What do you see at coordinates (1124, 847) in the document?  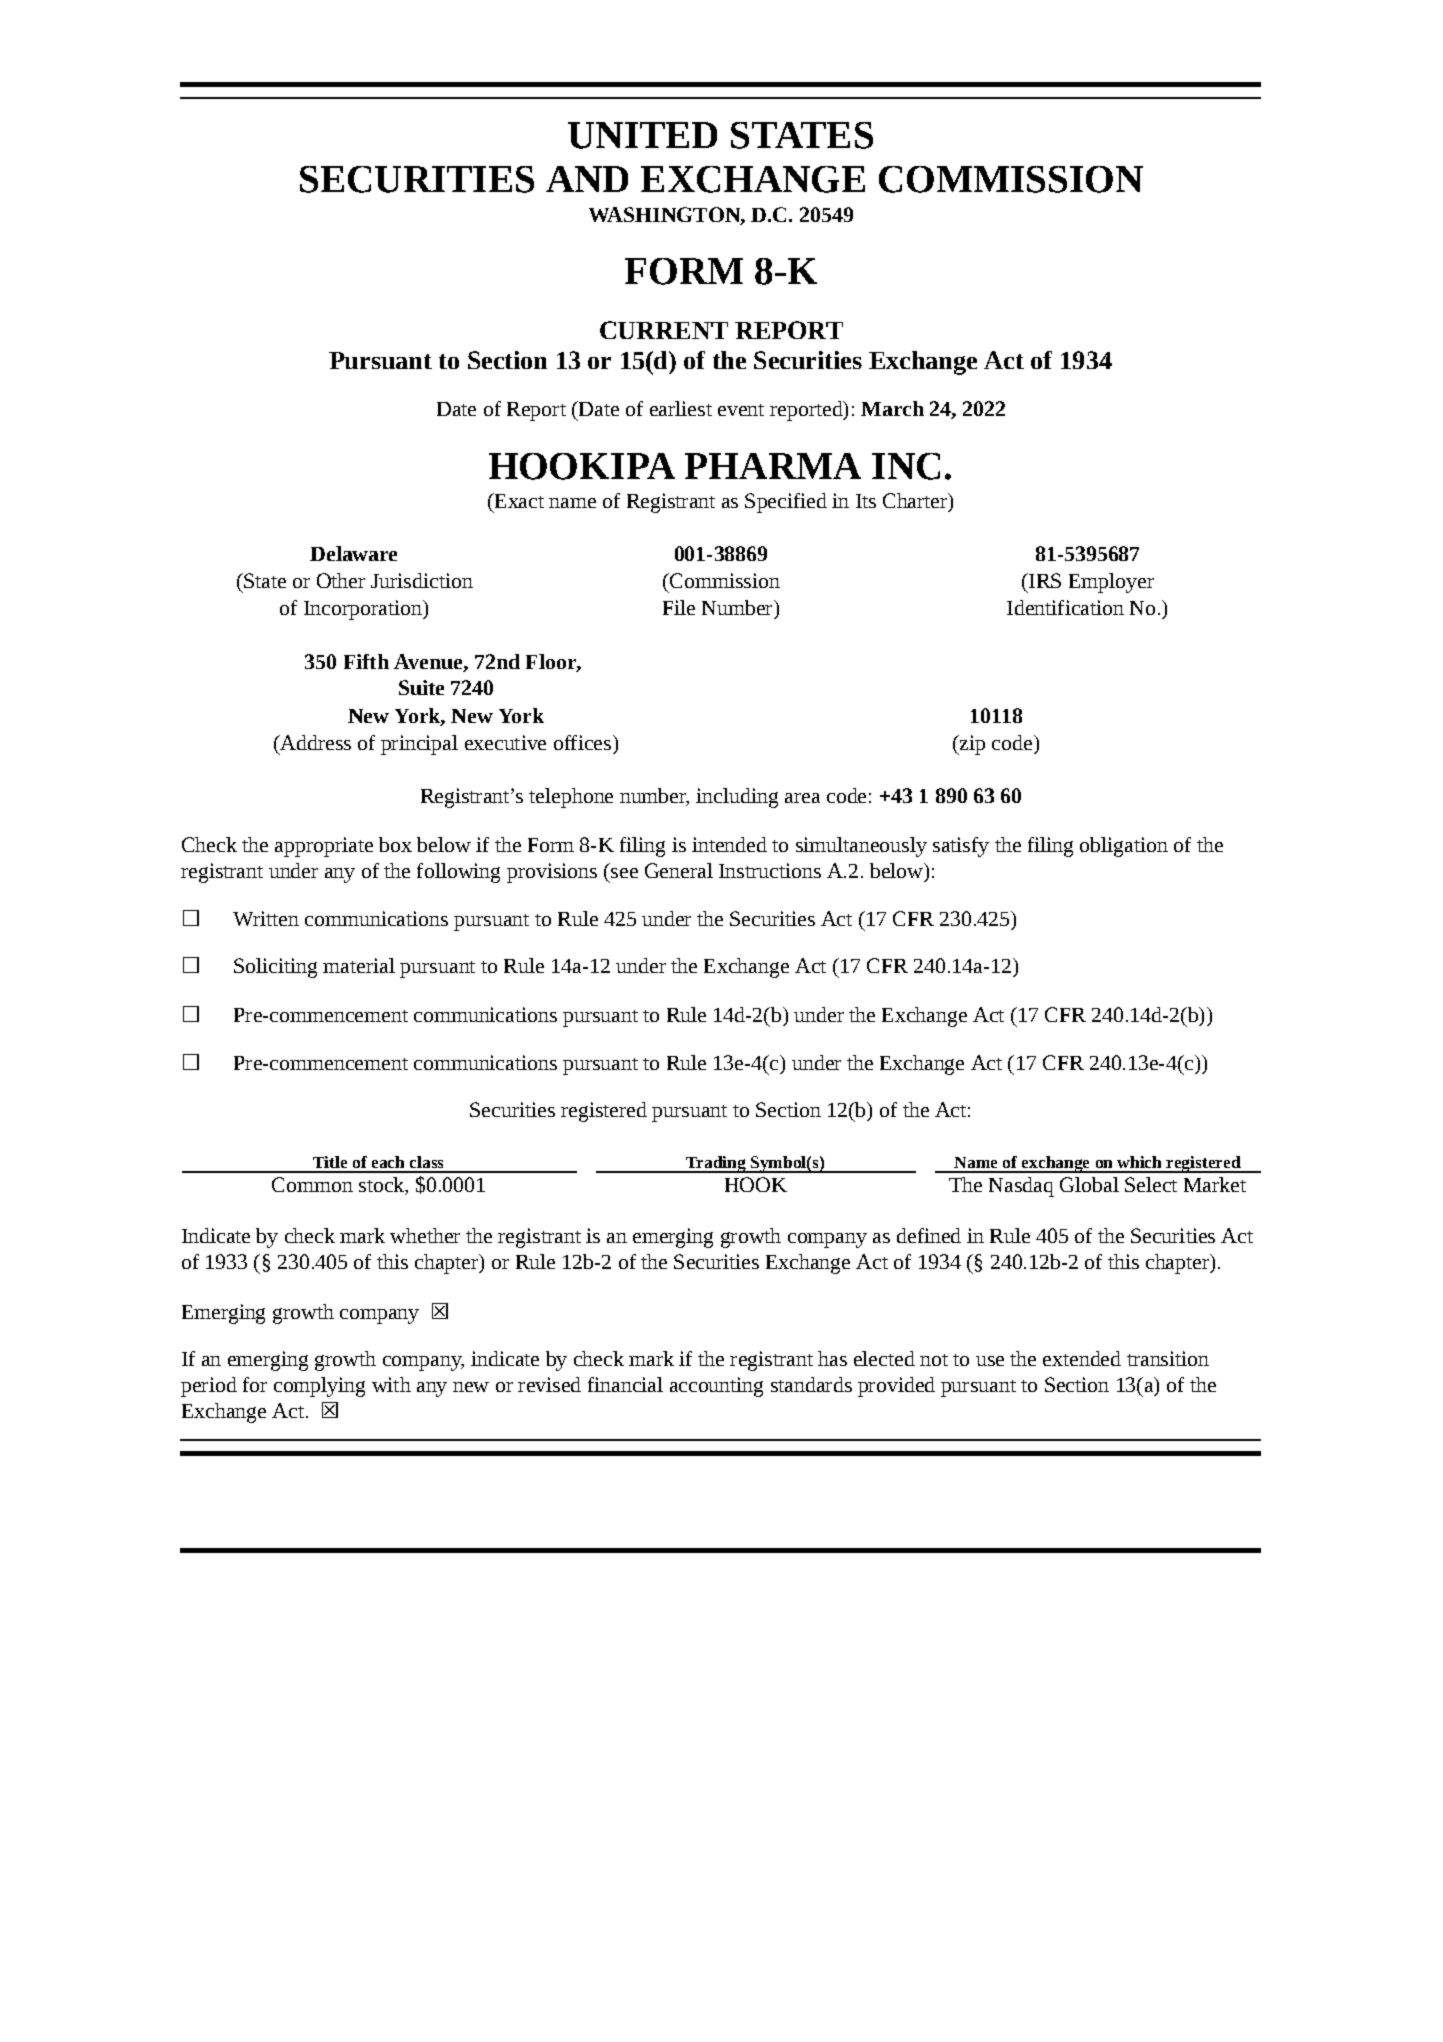 I see `obligation` at bounding box center [1124, 847].
